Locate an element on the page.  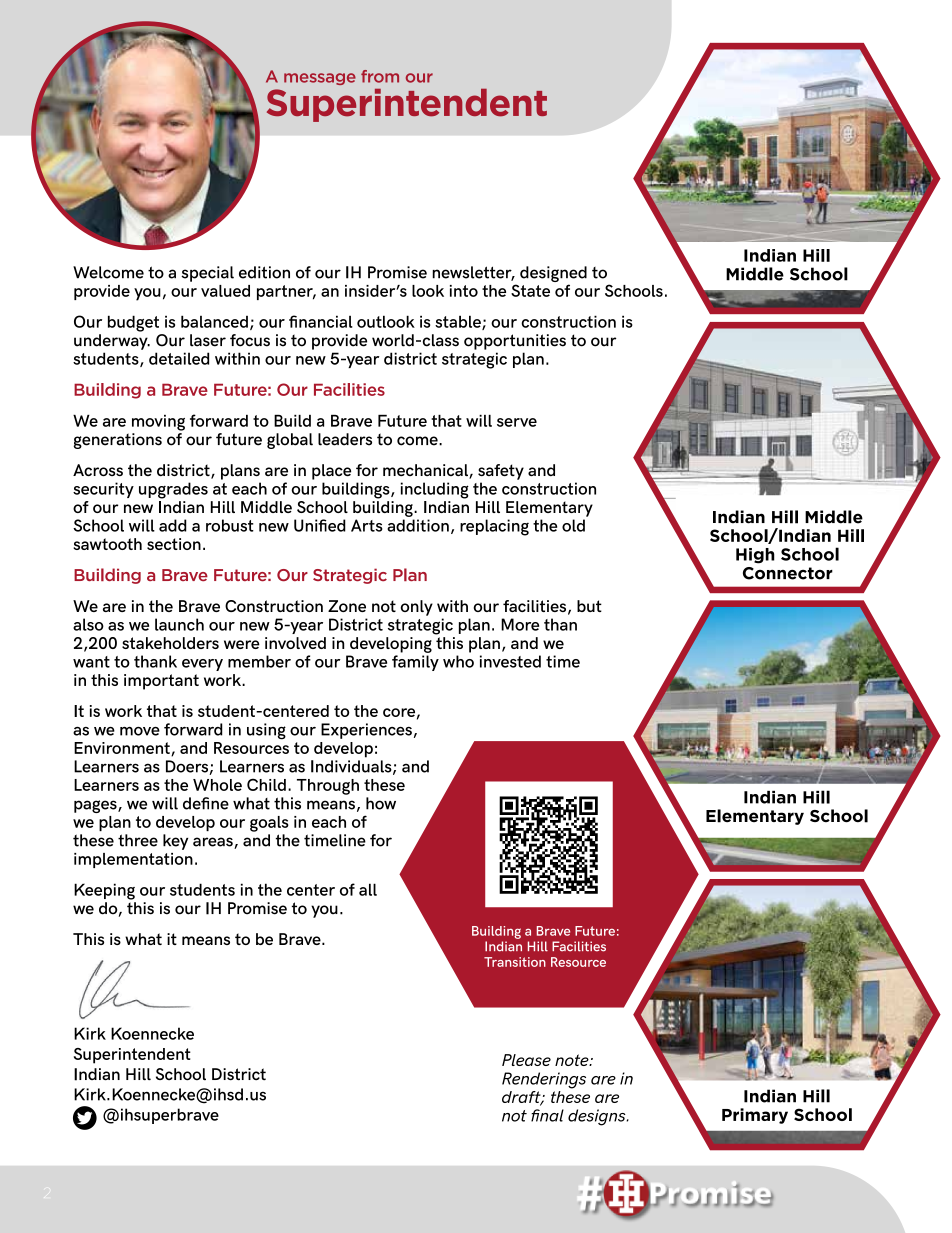
mechanical is located at coordinates (426, 471).
